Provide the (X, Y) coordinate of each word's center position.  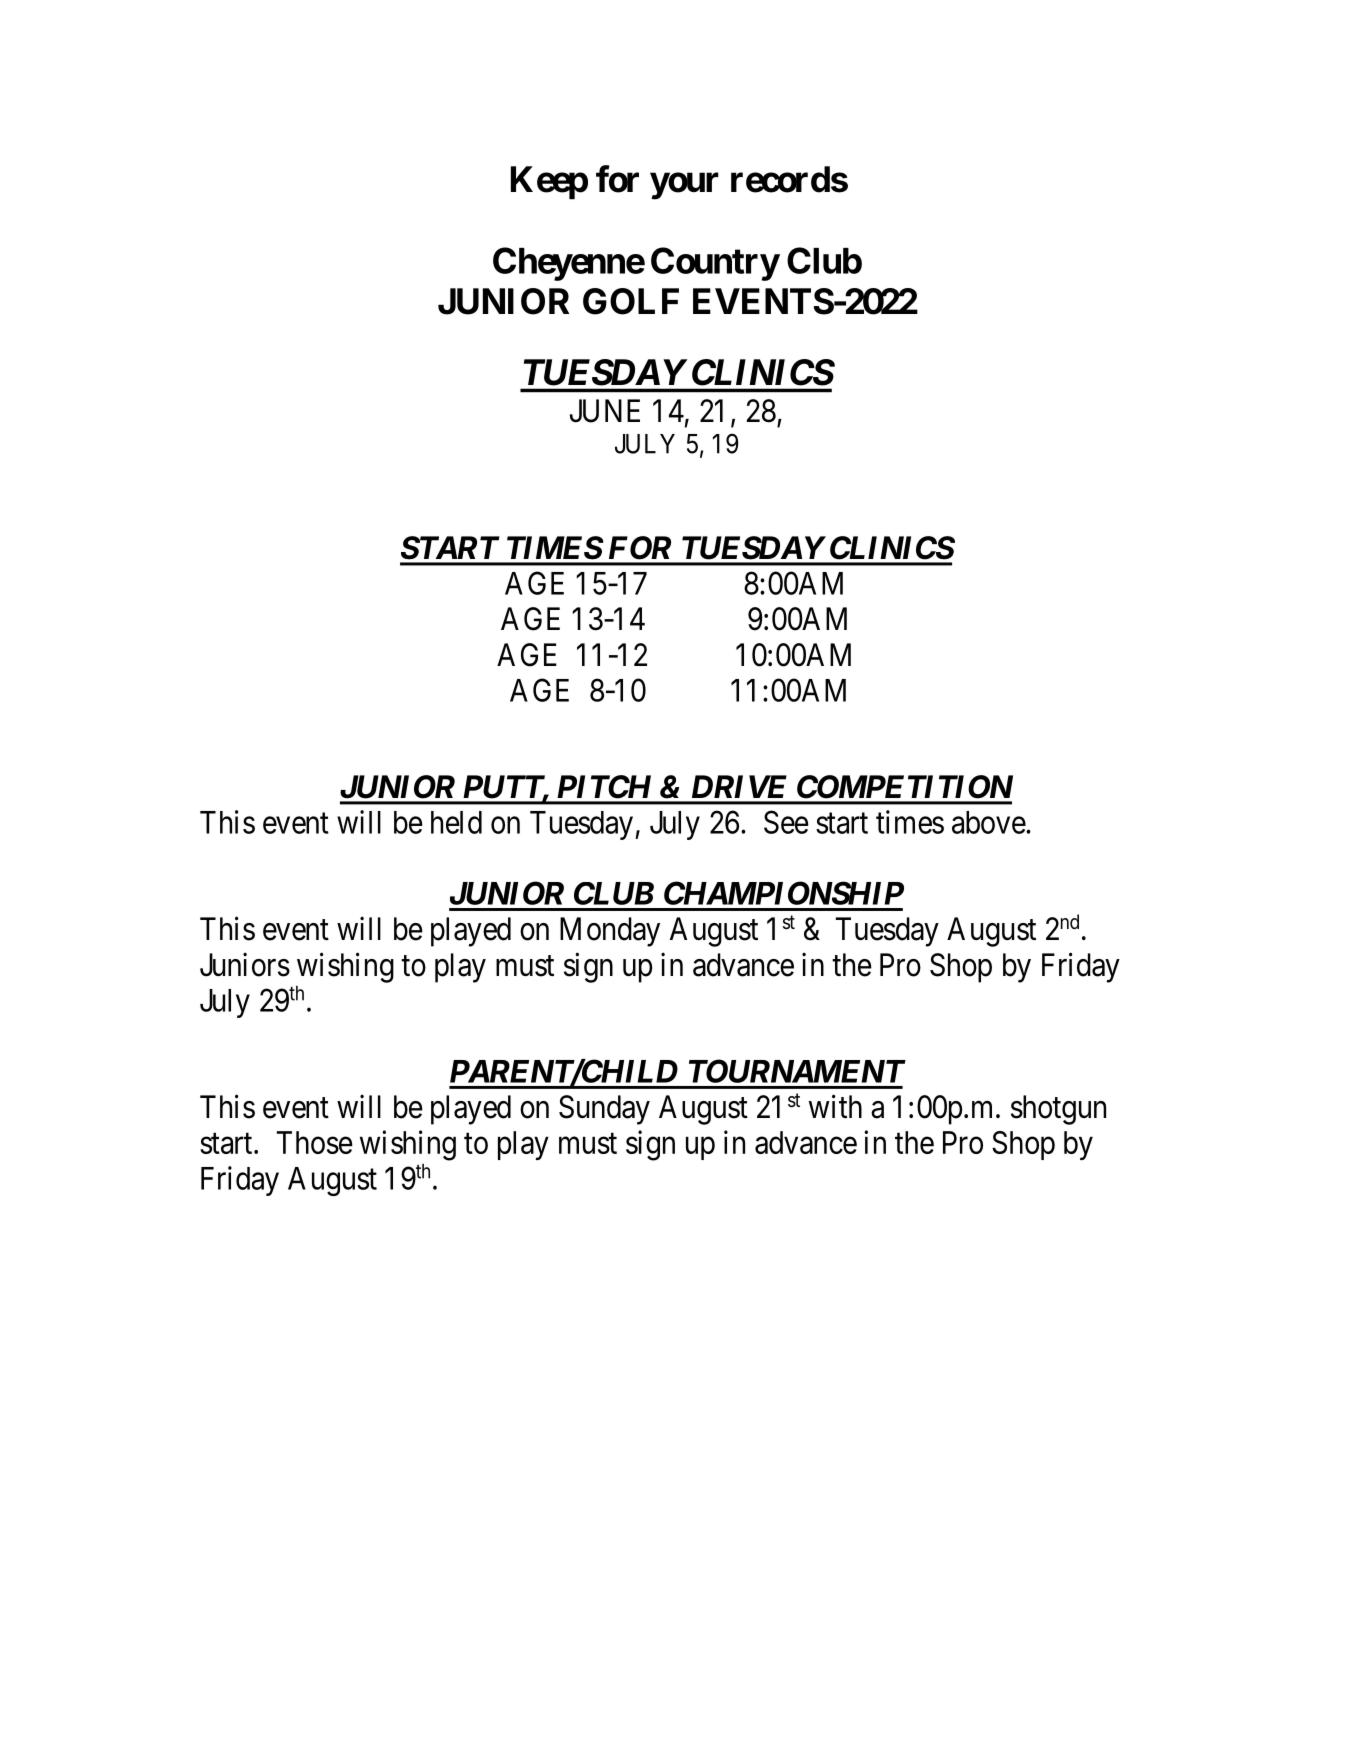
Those (315, 1142)
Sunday (604, 1110)
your (684, 186)
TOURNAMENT (797, 1071)
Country (715, 264)
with (835, 1106)
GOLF (631, 301)
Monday (610, 932)
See (786, 822)
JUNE (605, 411)
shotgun (1058, 1110)
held (456, 822)
